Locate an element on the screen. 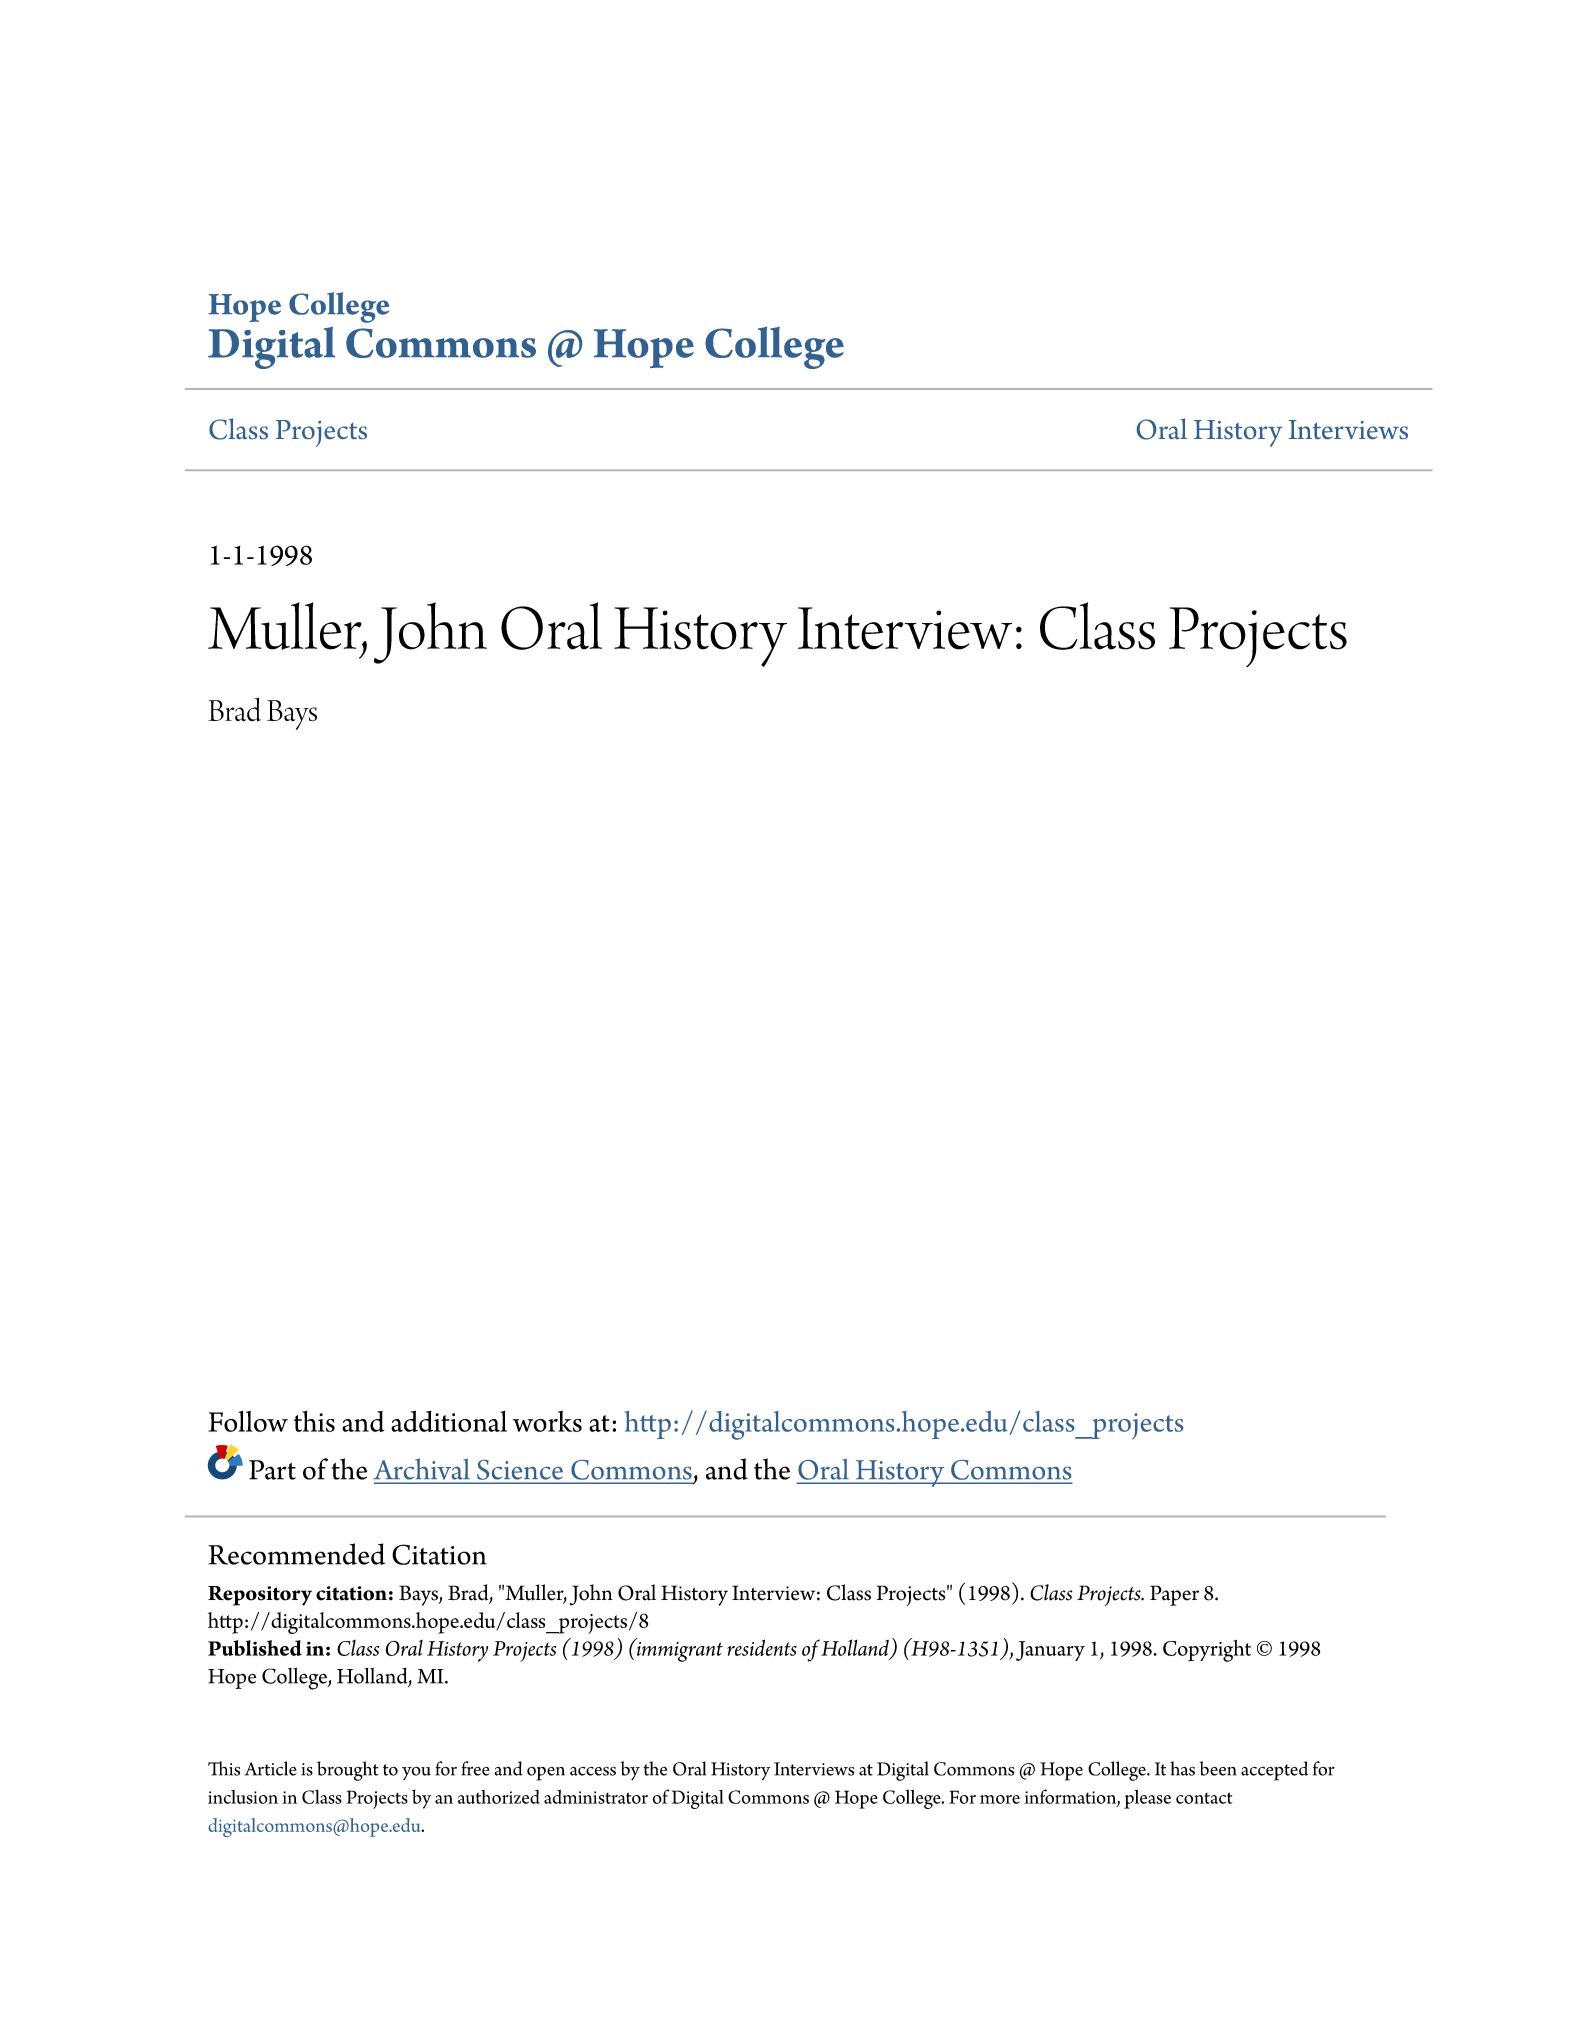 The height and width of the screenshot is (2033, 1571). immigrant is located at coordinates (680, 1652).
